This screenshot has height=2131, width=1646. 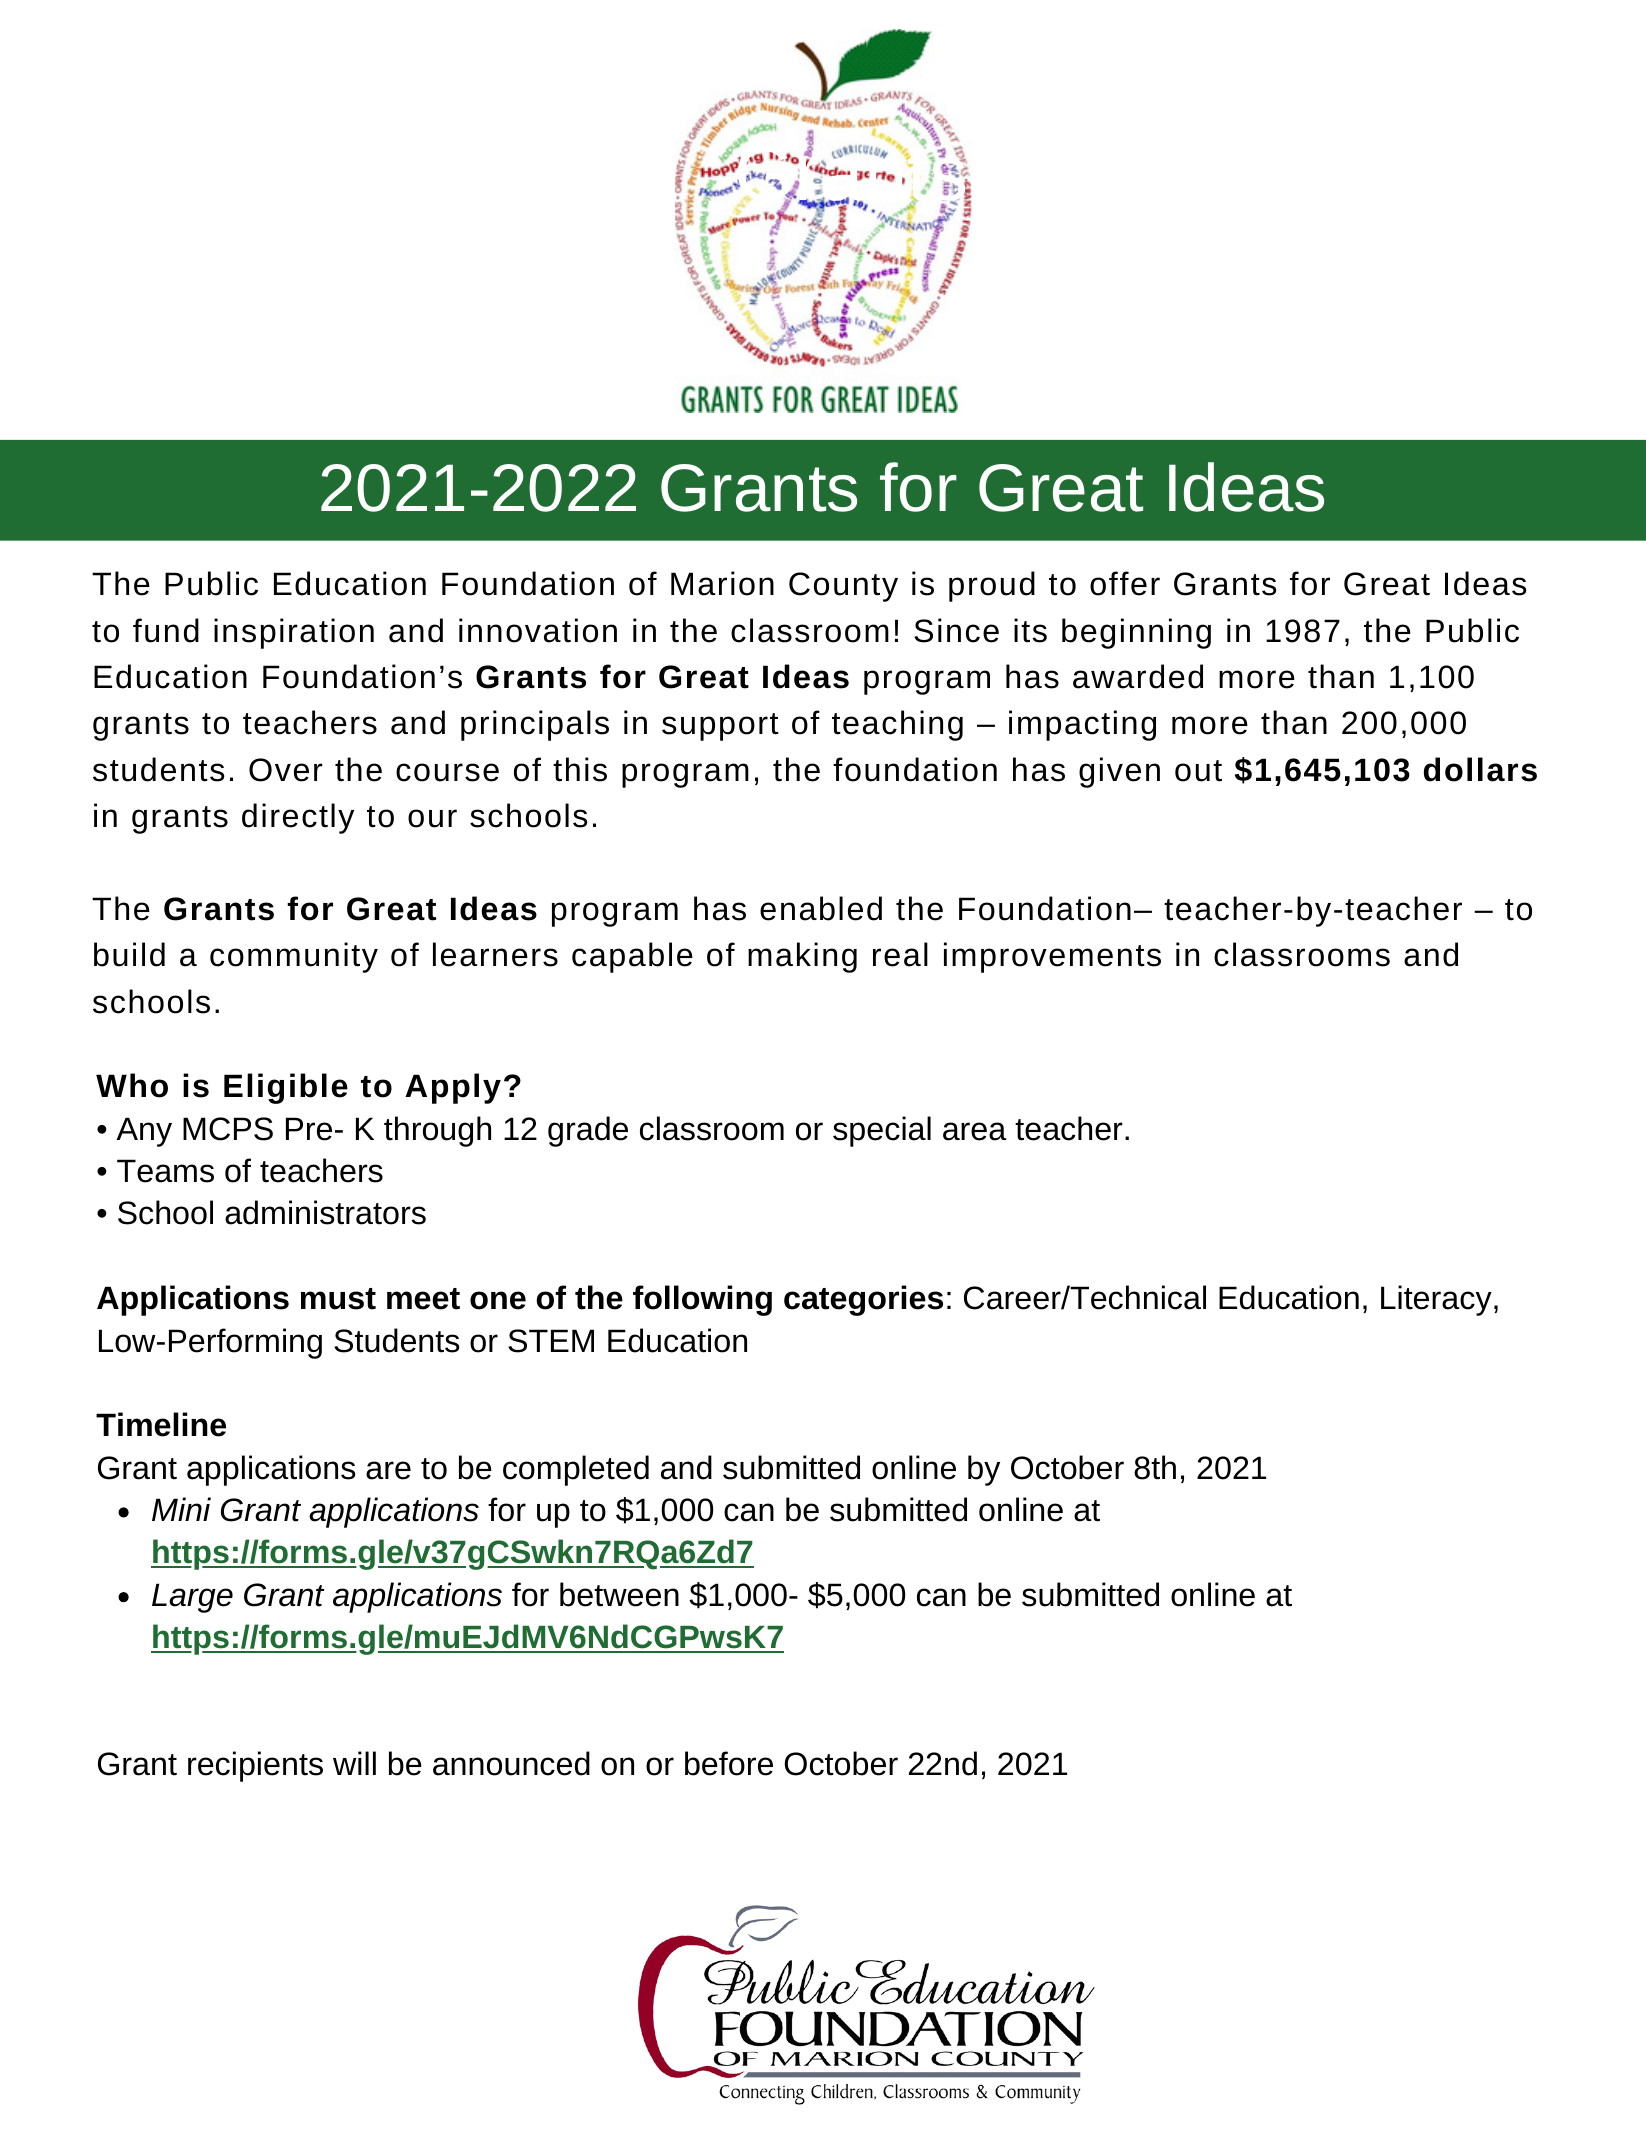 I want to click on beginning, so click(x=1136, y=633).
